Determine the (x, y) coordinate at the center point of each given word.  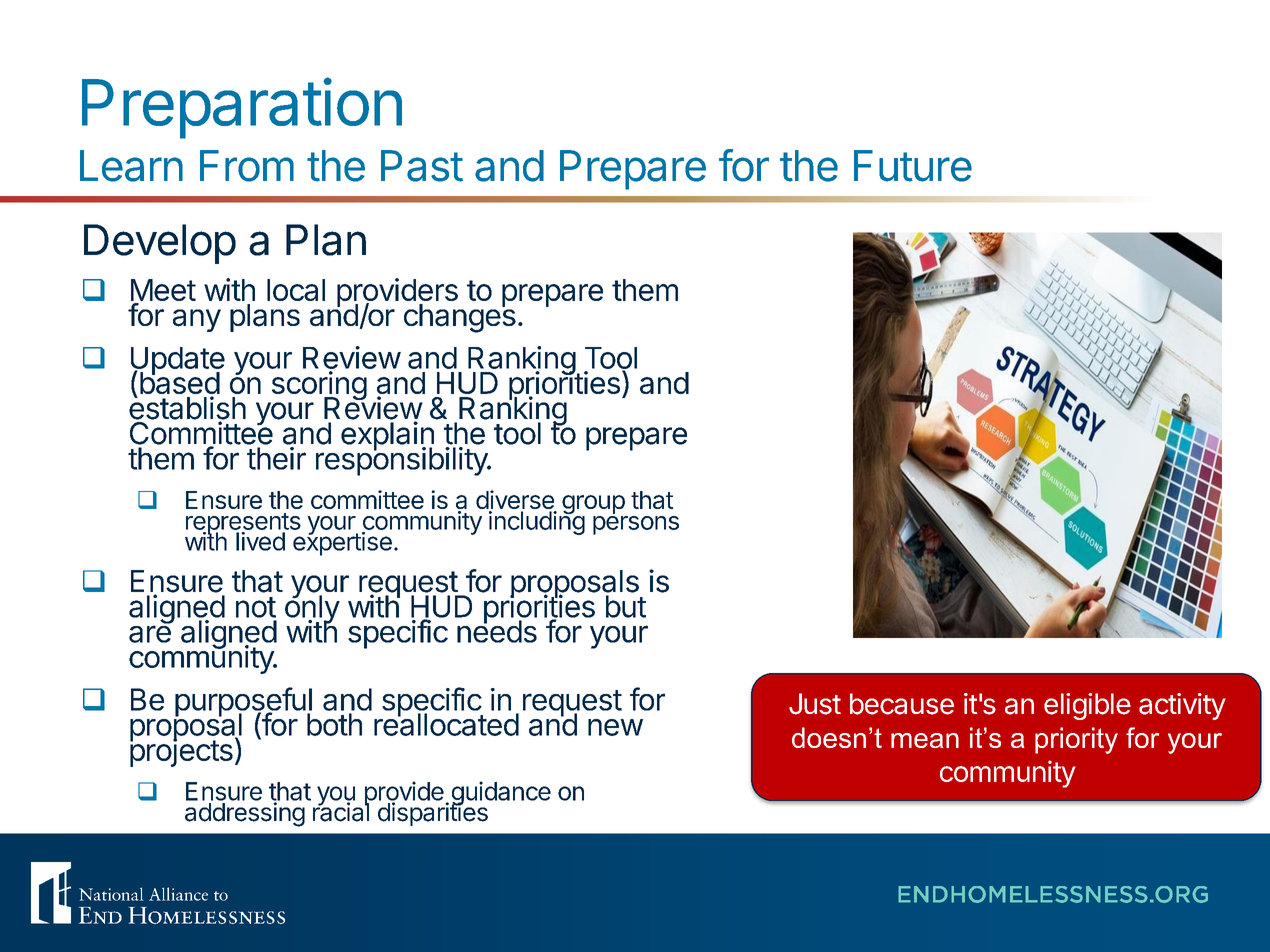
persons (636, 525)
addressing (245, 814)
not (256, 607)
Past (422, 166)
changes (460, 317)
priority (1076, 740)
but (626, 606)
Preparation (242, 108)
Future (913, 166)
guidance (500, 794)
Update (178, 362)
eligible (1087, 706)
